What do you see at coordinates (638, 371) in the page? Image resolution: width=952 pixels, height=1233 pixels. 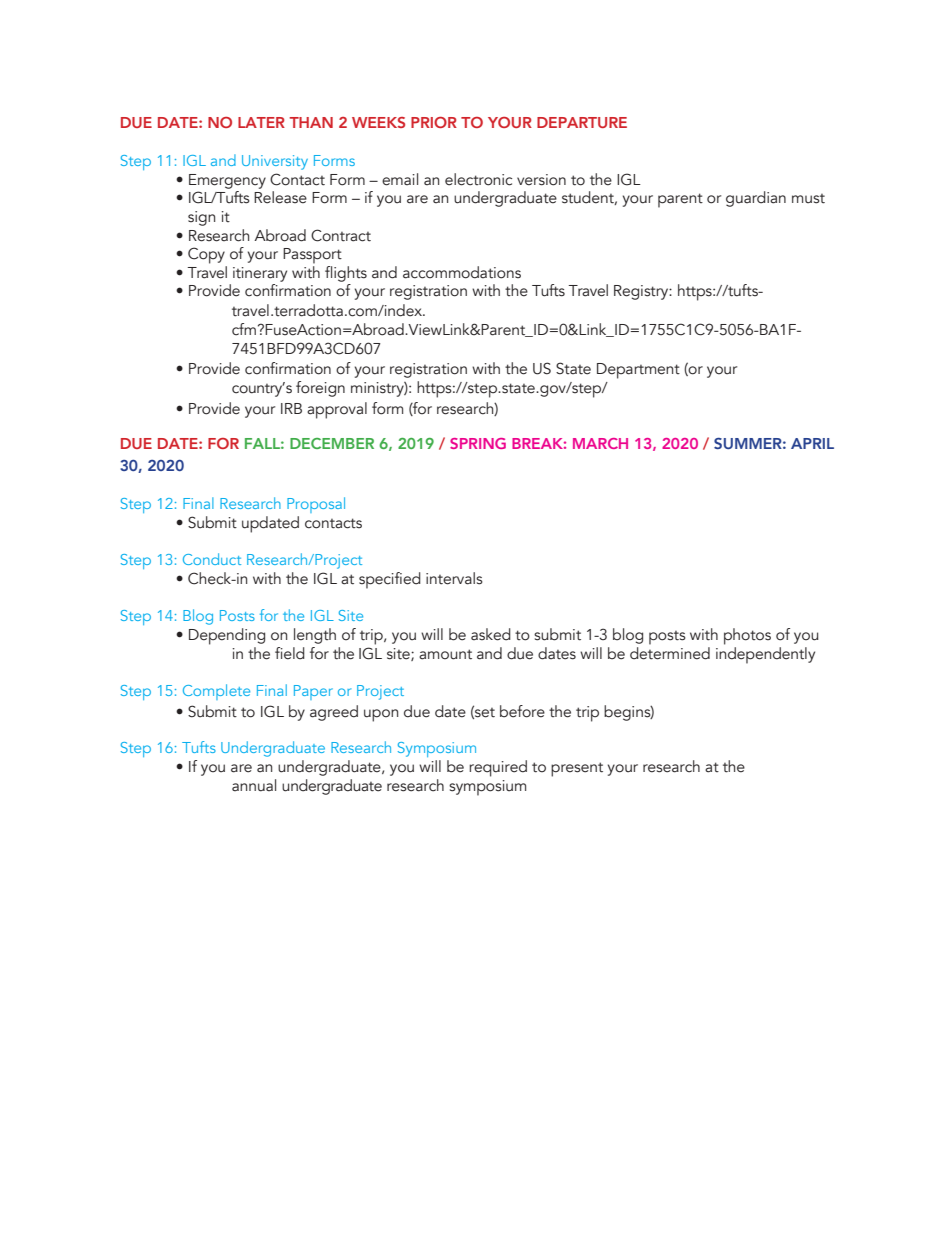 I see `Department` at bounding box center [638, 371].
